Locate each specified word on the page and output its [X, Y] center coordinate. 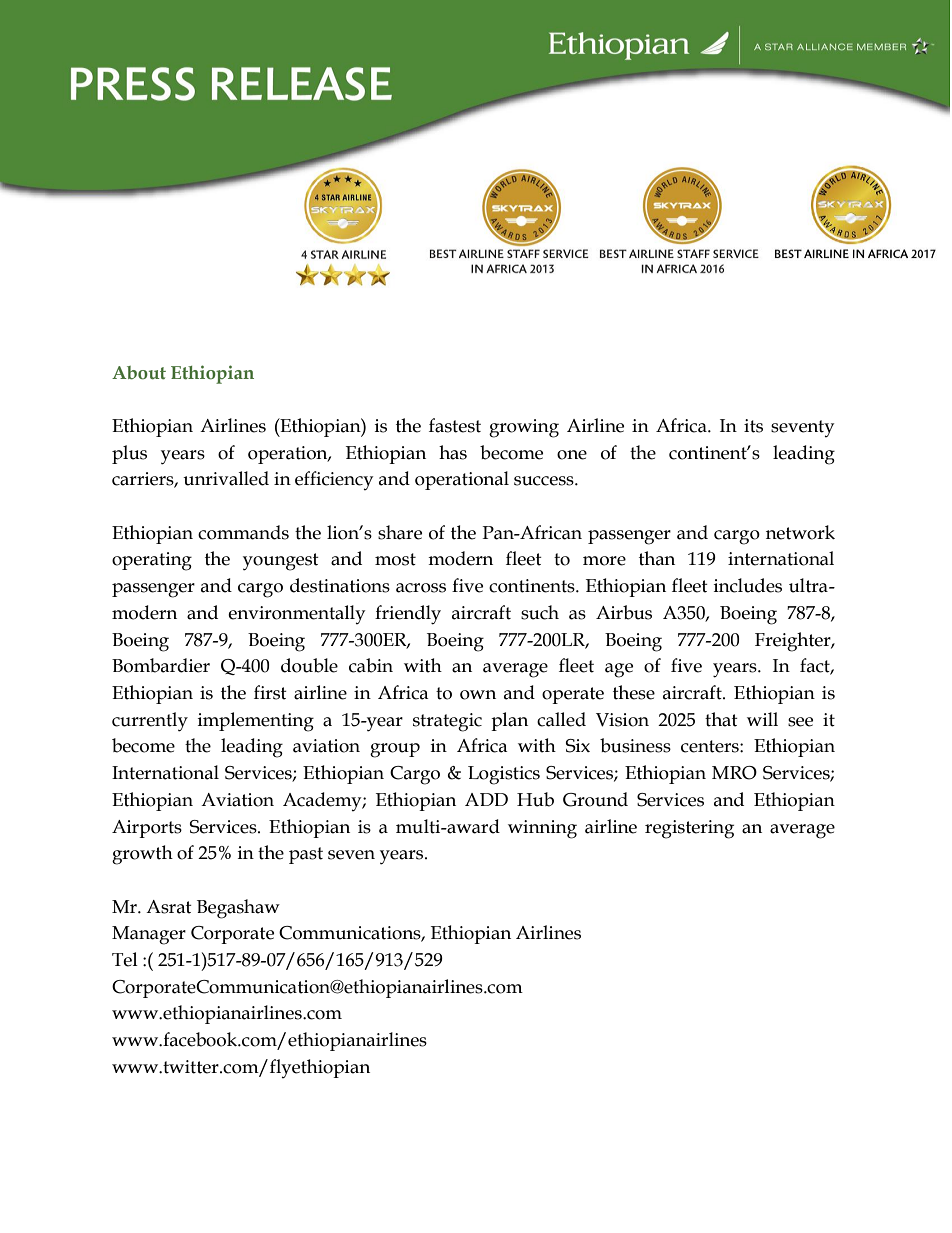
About [139, 373]
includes [748, 585]
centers [711, 746]
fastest [455, 425]
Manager [149, 935]
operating [152, 561]
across [421, 588]
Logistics [504, 775]
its [753, 426]
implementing [256, 722]
